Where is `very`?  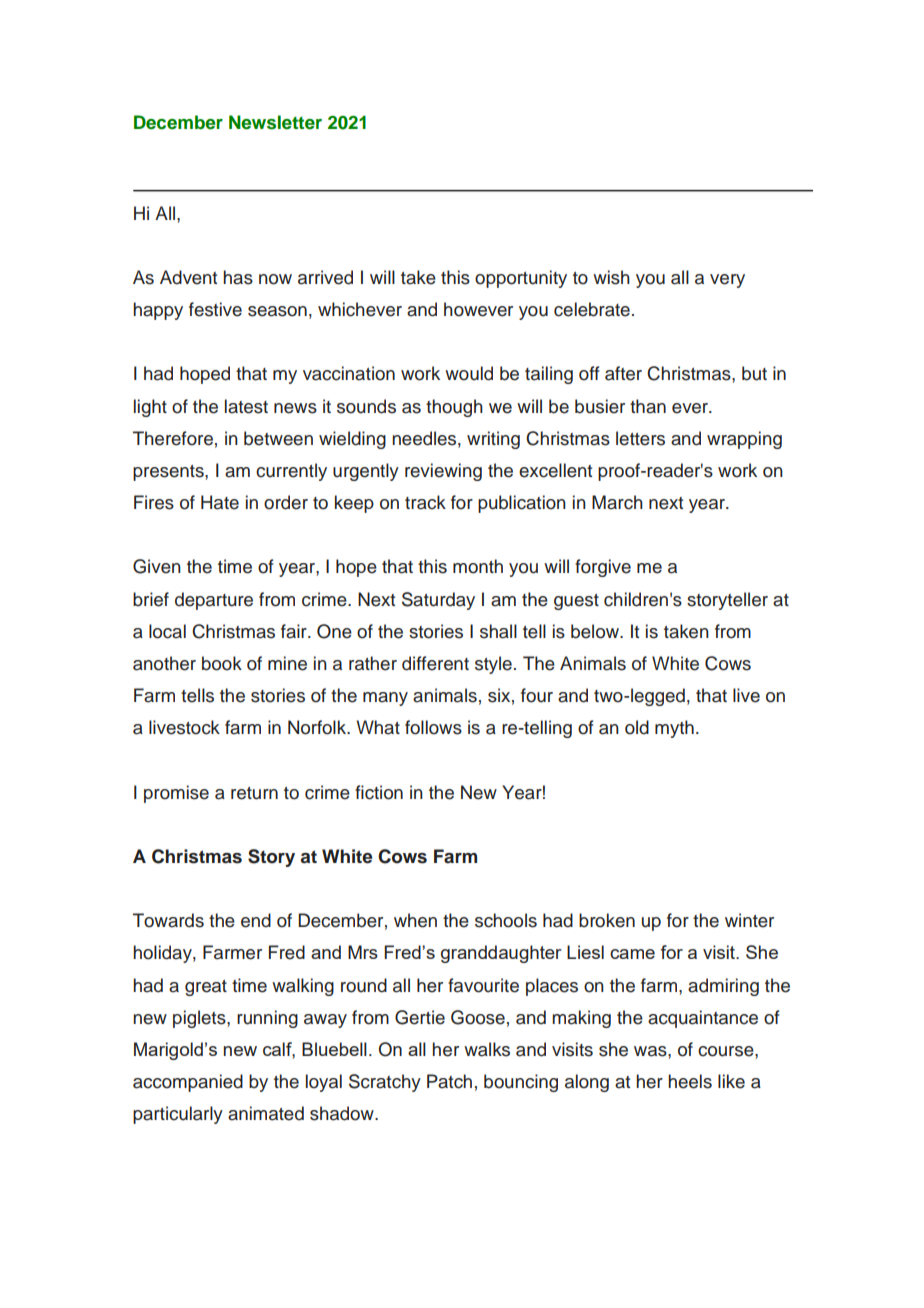 very is located at coordinates (727, 281).
